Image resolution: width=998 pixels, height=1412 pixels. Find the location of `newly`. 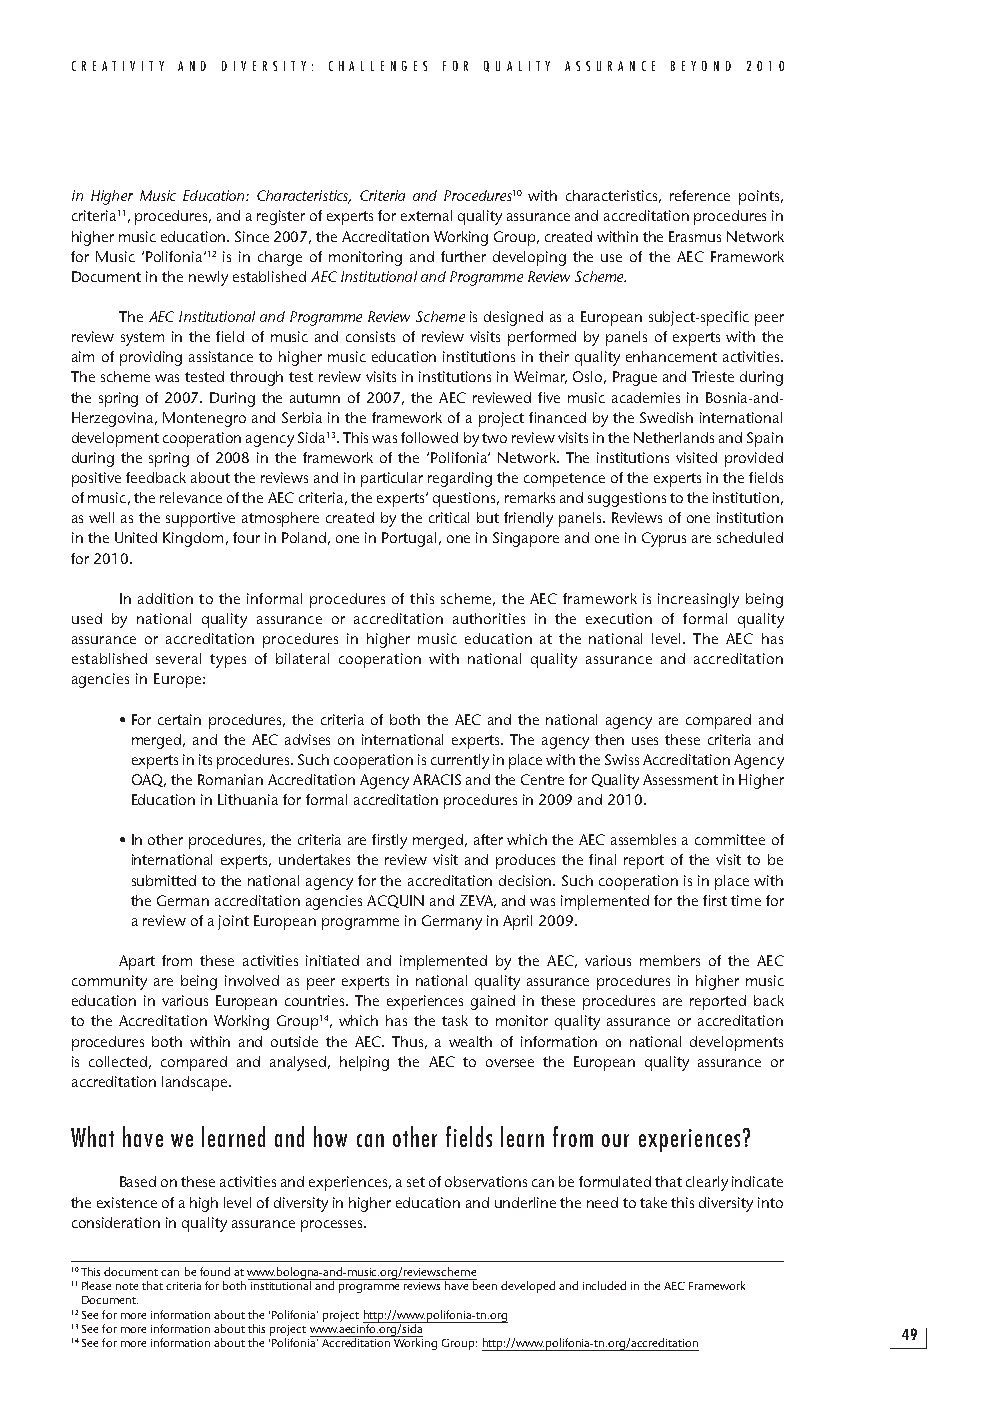

newly is located at coordinates (208, 278).
